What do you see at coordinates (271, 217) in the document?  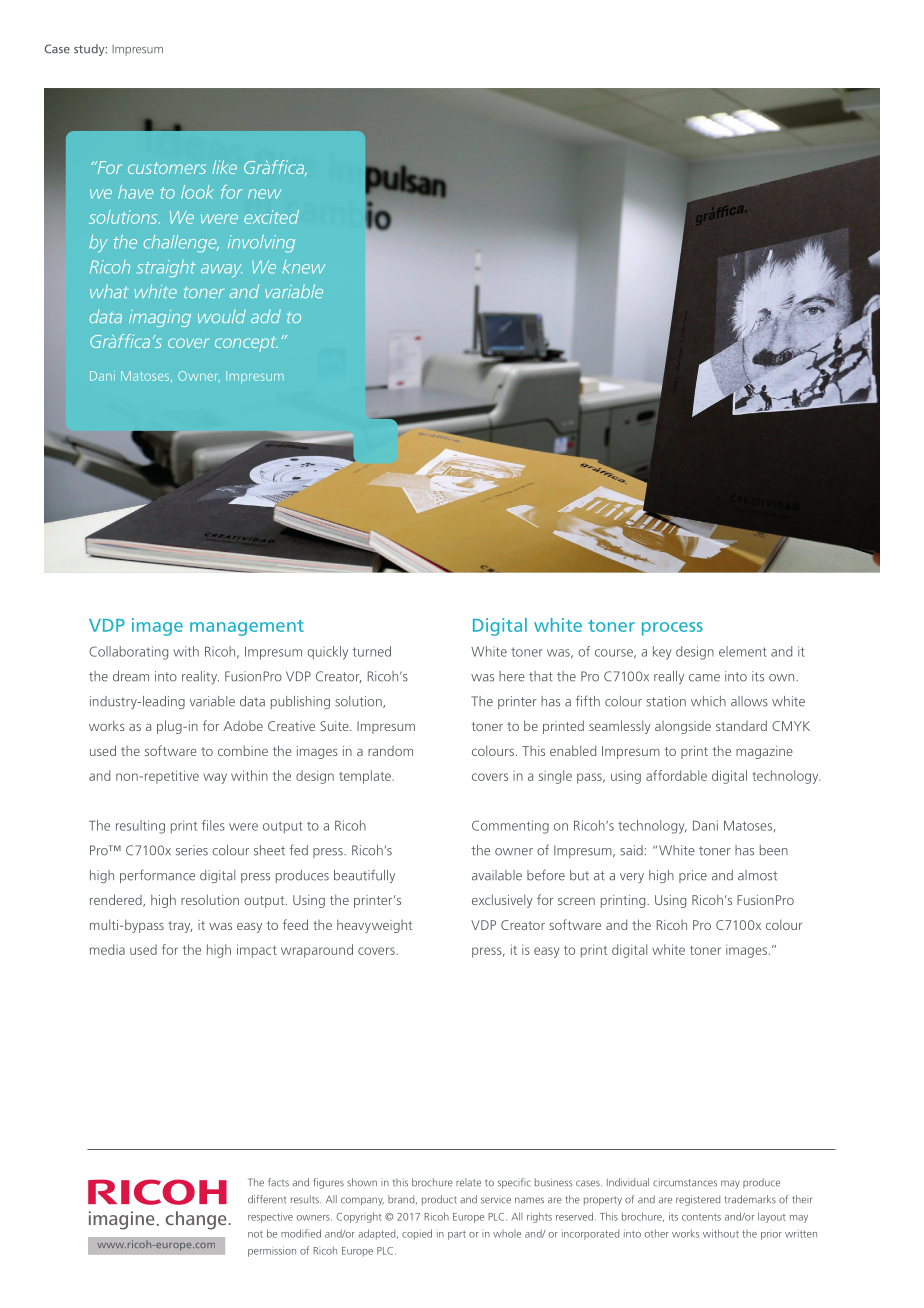 I see `excited` at bounding box center [271, 217].
